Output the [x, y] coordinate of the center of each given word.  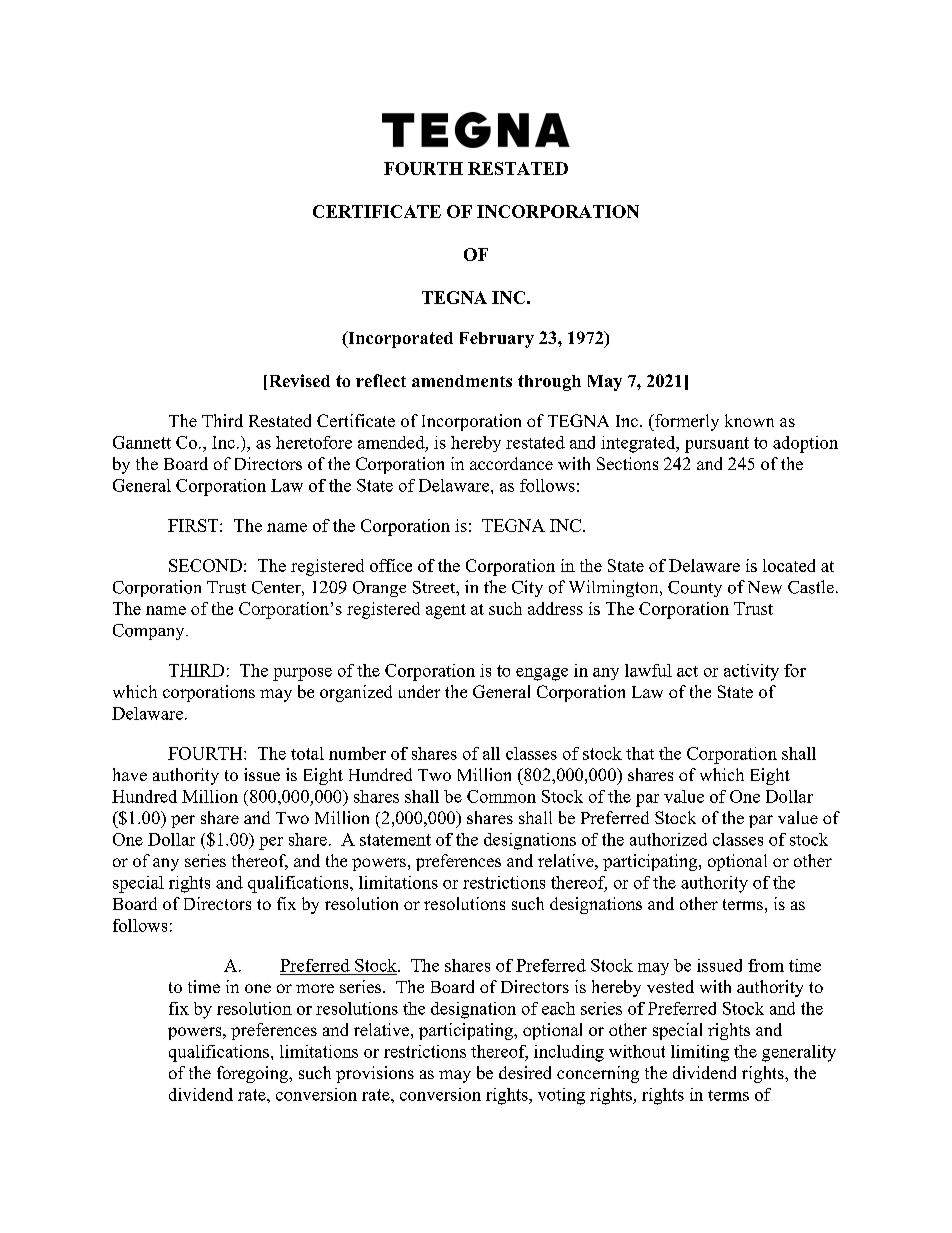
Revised [298, 382]
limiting [700, 1053]
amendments [462, 381]
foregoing [253, 1074]
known [749, 420]
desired [525, 1072]
